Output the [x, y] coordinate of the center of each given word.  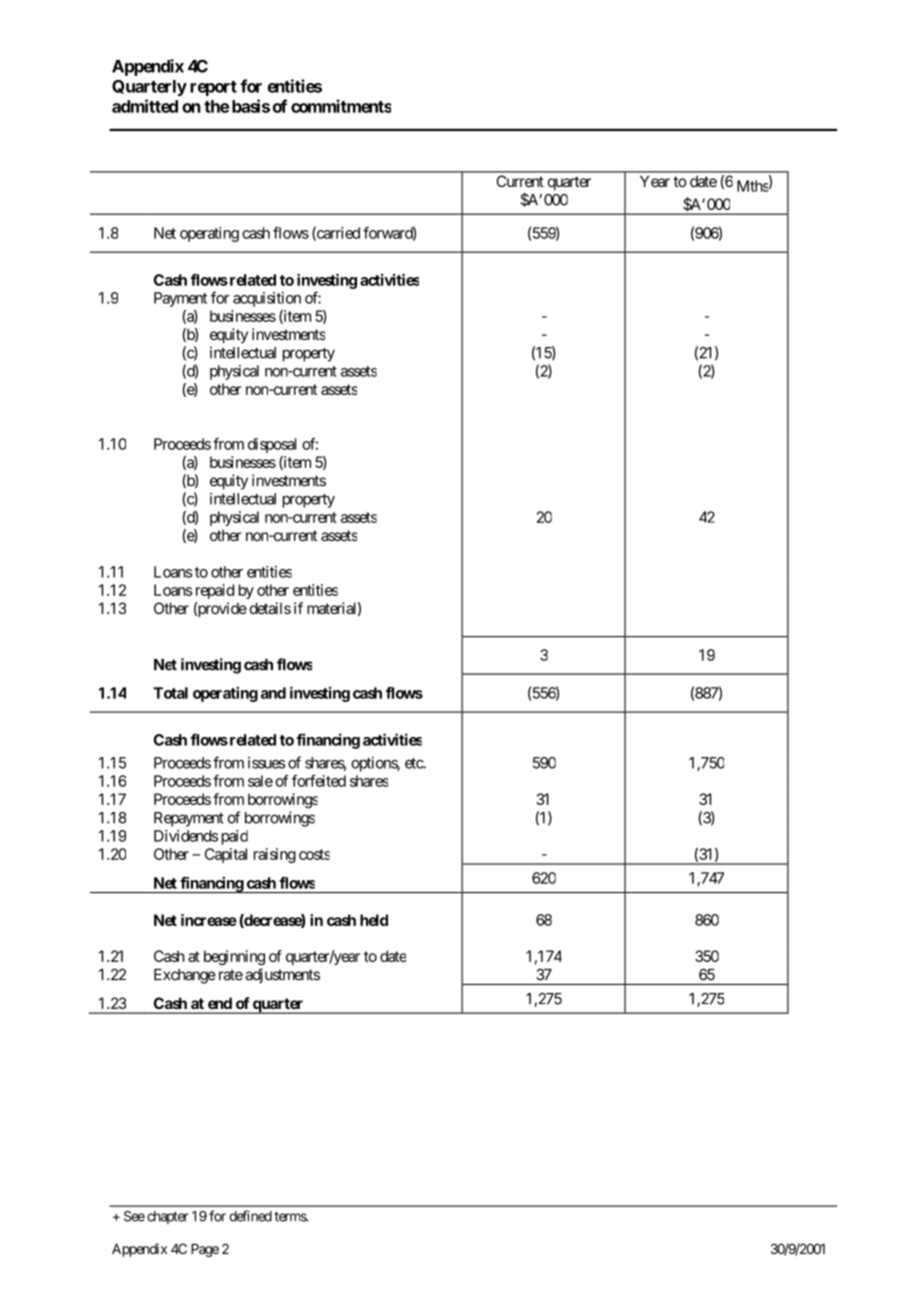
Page [205, 1250]
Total [170, 693]
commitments [341, 106]
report [213, 88]
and [273, 693]
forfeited [319, 781]
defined [250, 1216]
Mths [753, 186]
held [374, 920]
